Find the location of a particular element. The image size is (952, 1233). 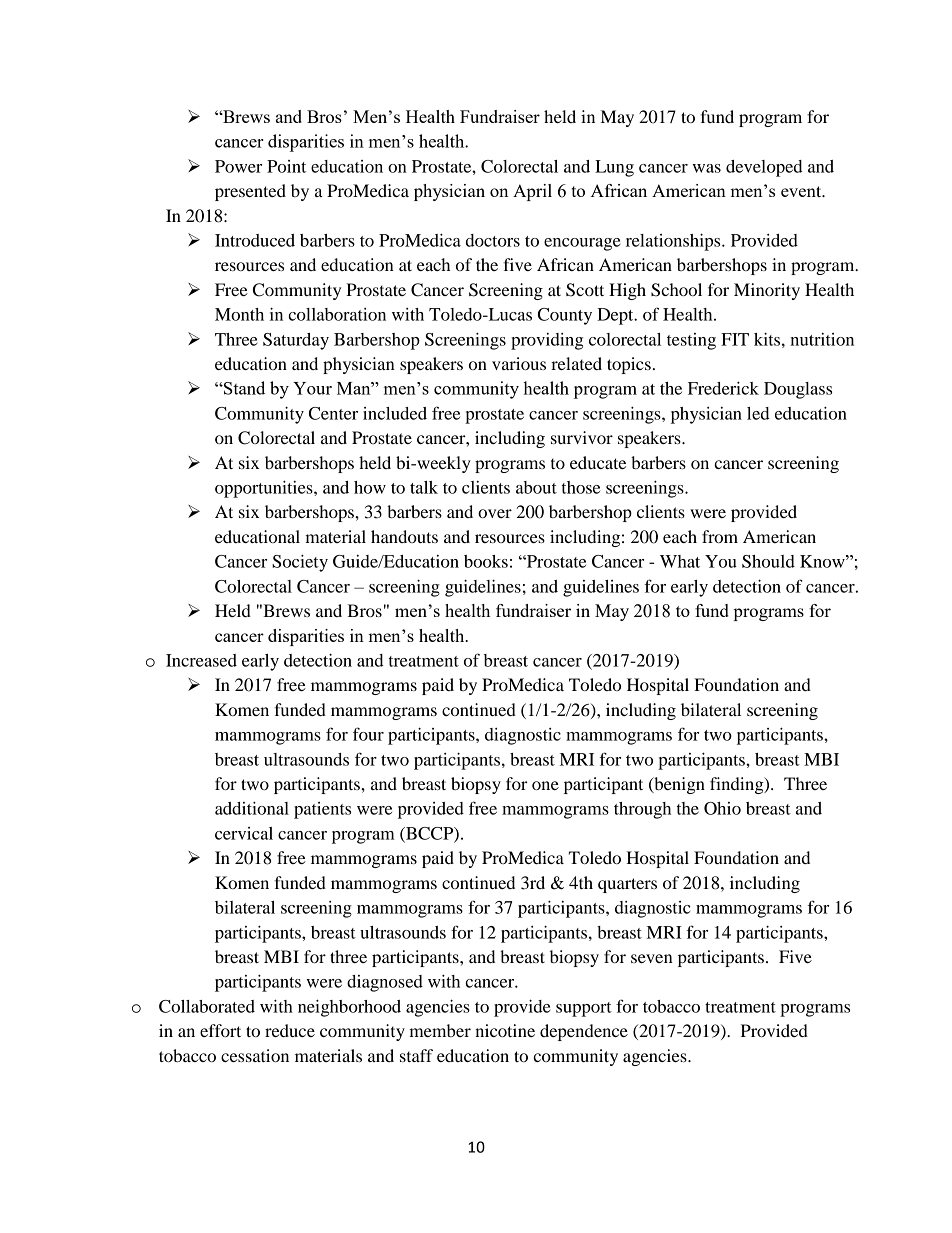

developed is located at coordinates (764, 168).
